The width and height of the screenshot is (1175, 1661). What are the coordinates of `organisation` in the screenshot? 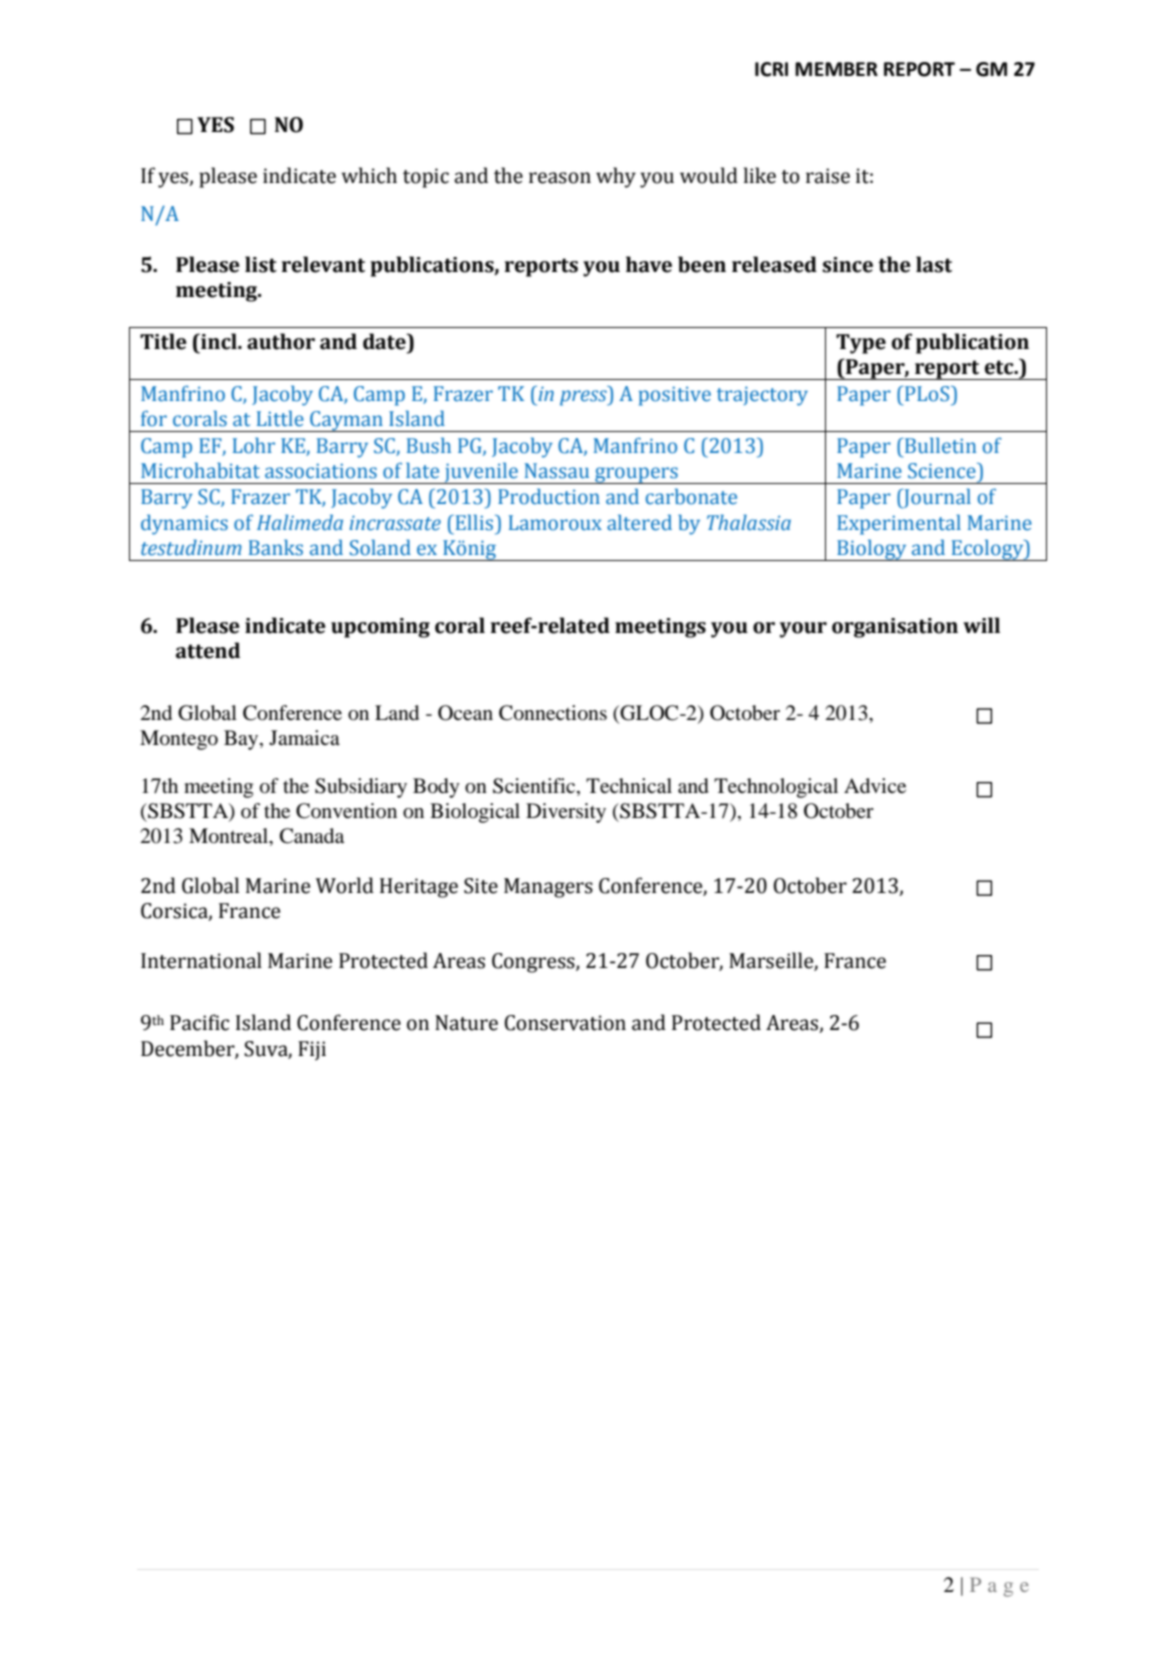 It's located at (895, 628).
